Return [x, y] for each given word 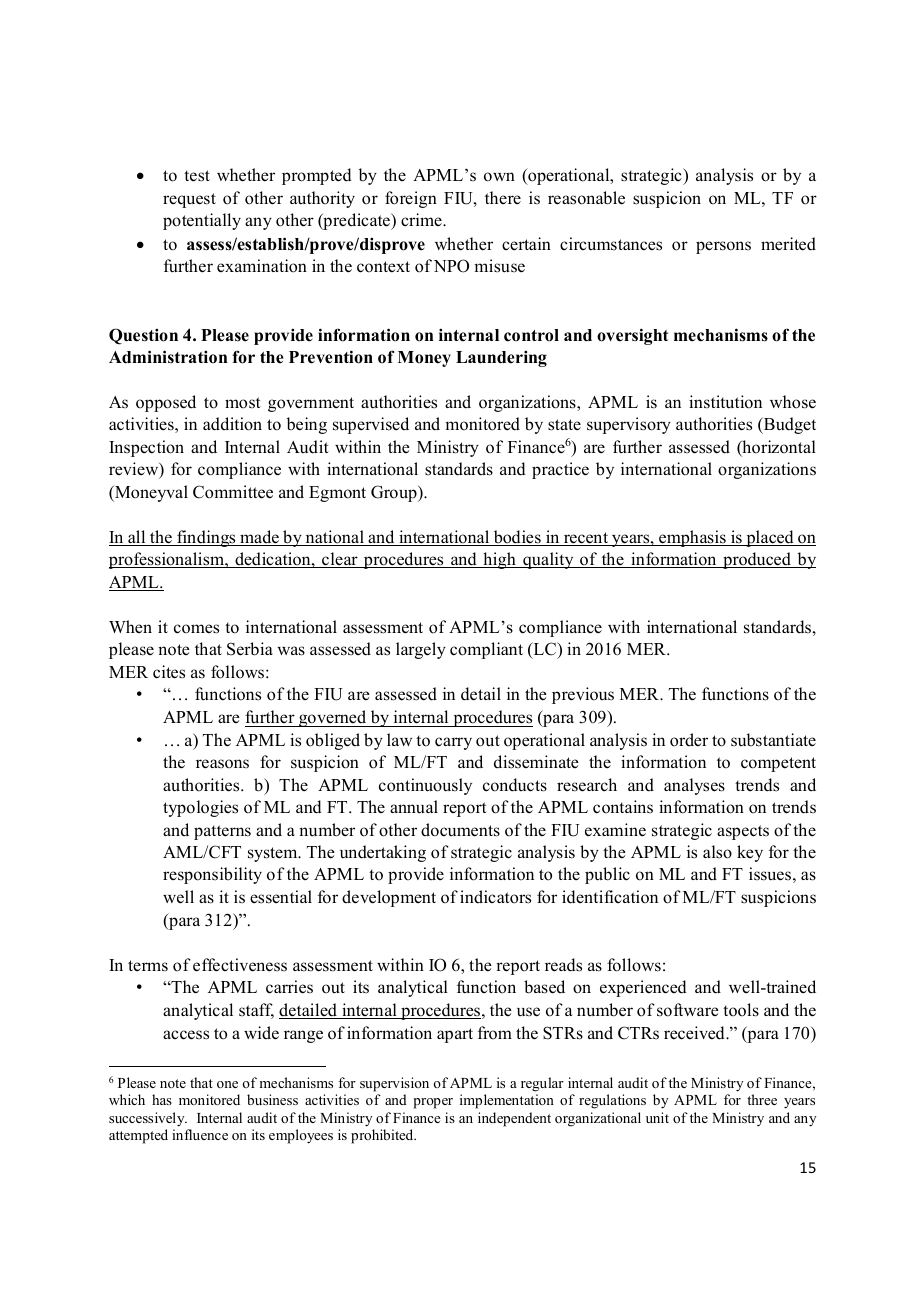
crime [422, 219]
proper [433, 1103]
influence [200, 1134]
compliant [486, 650]
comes [196, 629]
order [689, 740]
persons [723, 247]
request [189, 200]
